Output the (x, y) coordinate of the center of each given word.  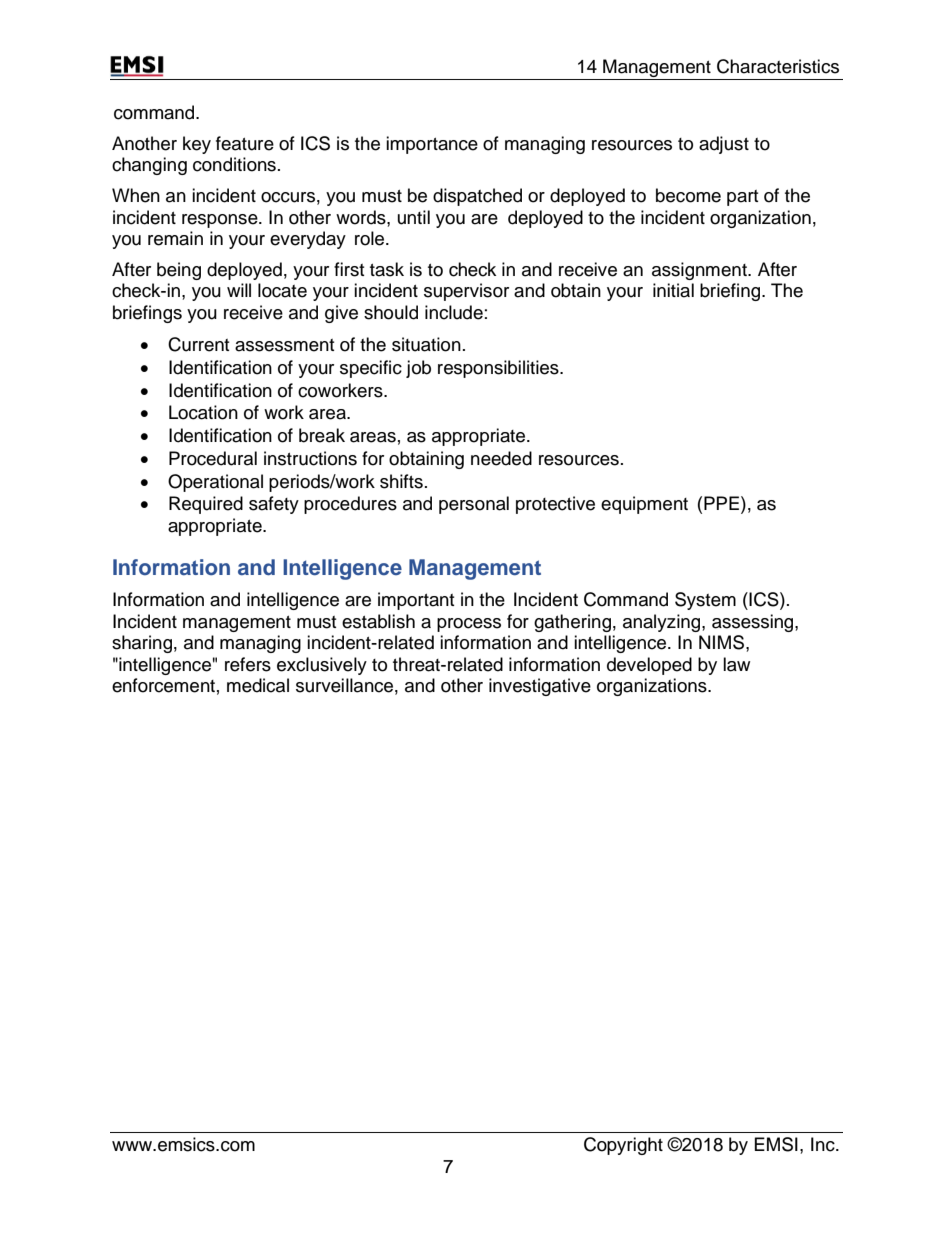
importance (432, 145)
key (197, 145)
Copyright (623, 1146)
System (705, 601)
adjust (724, 145)
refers (248, 664)
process (469, 625)
